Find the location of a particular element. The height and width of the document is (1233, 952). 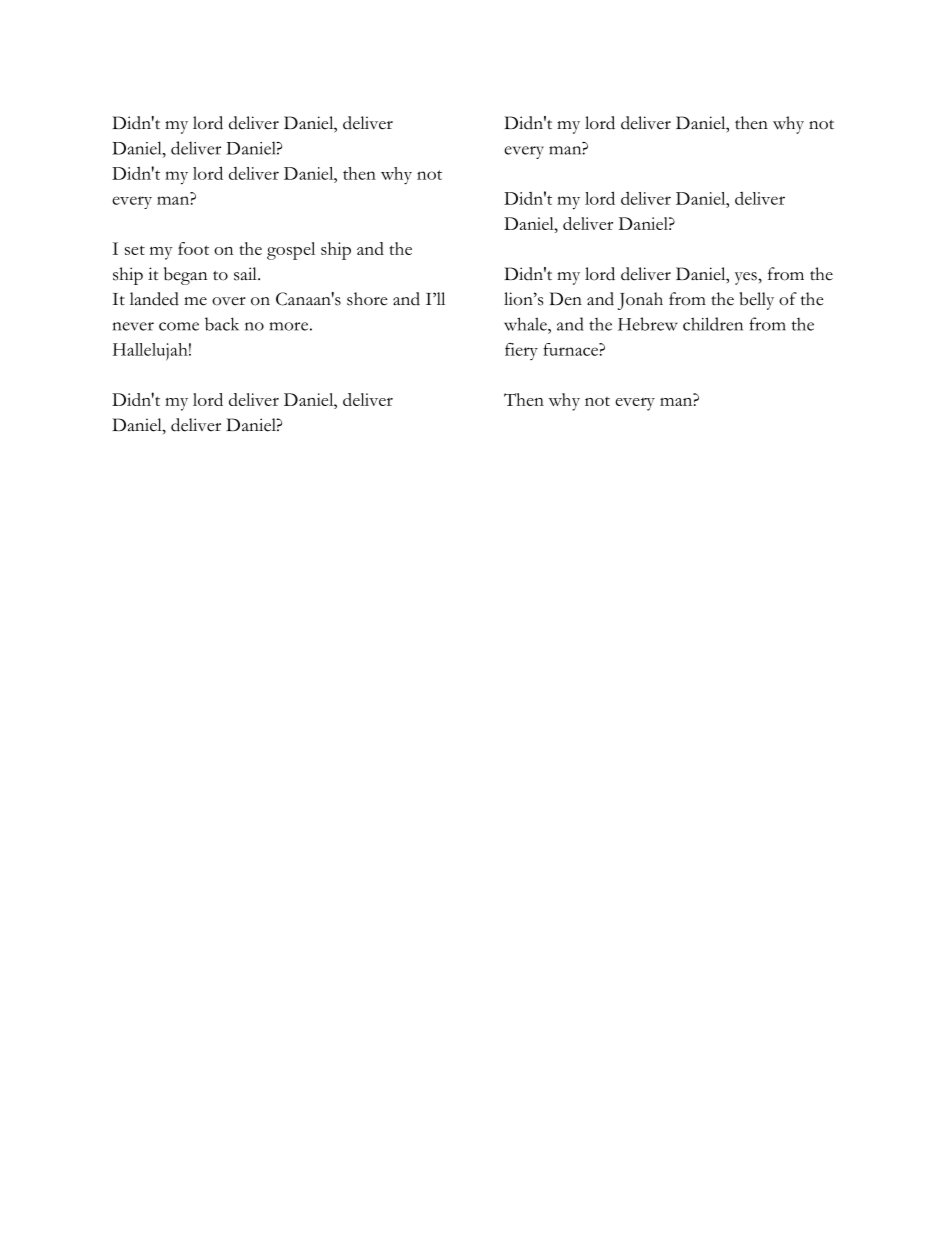

back is located at coordinates (222, 324).
